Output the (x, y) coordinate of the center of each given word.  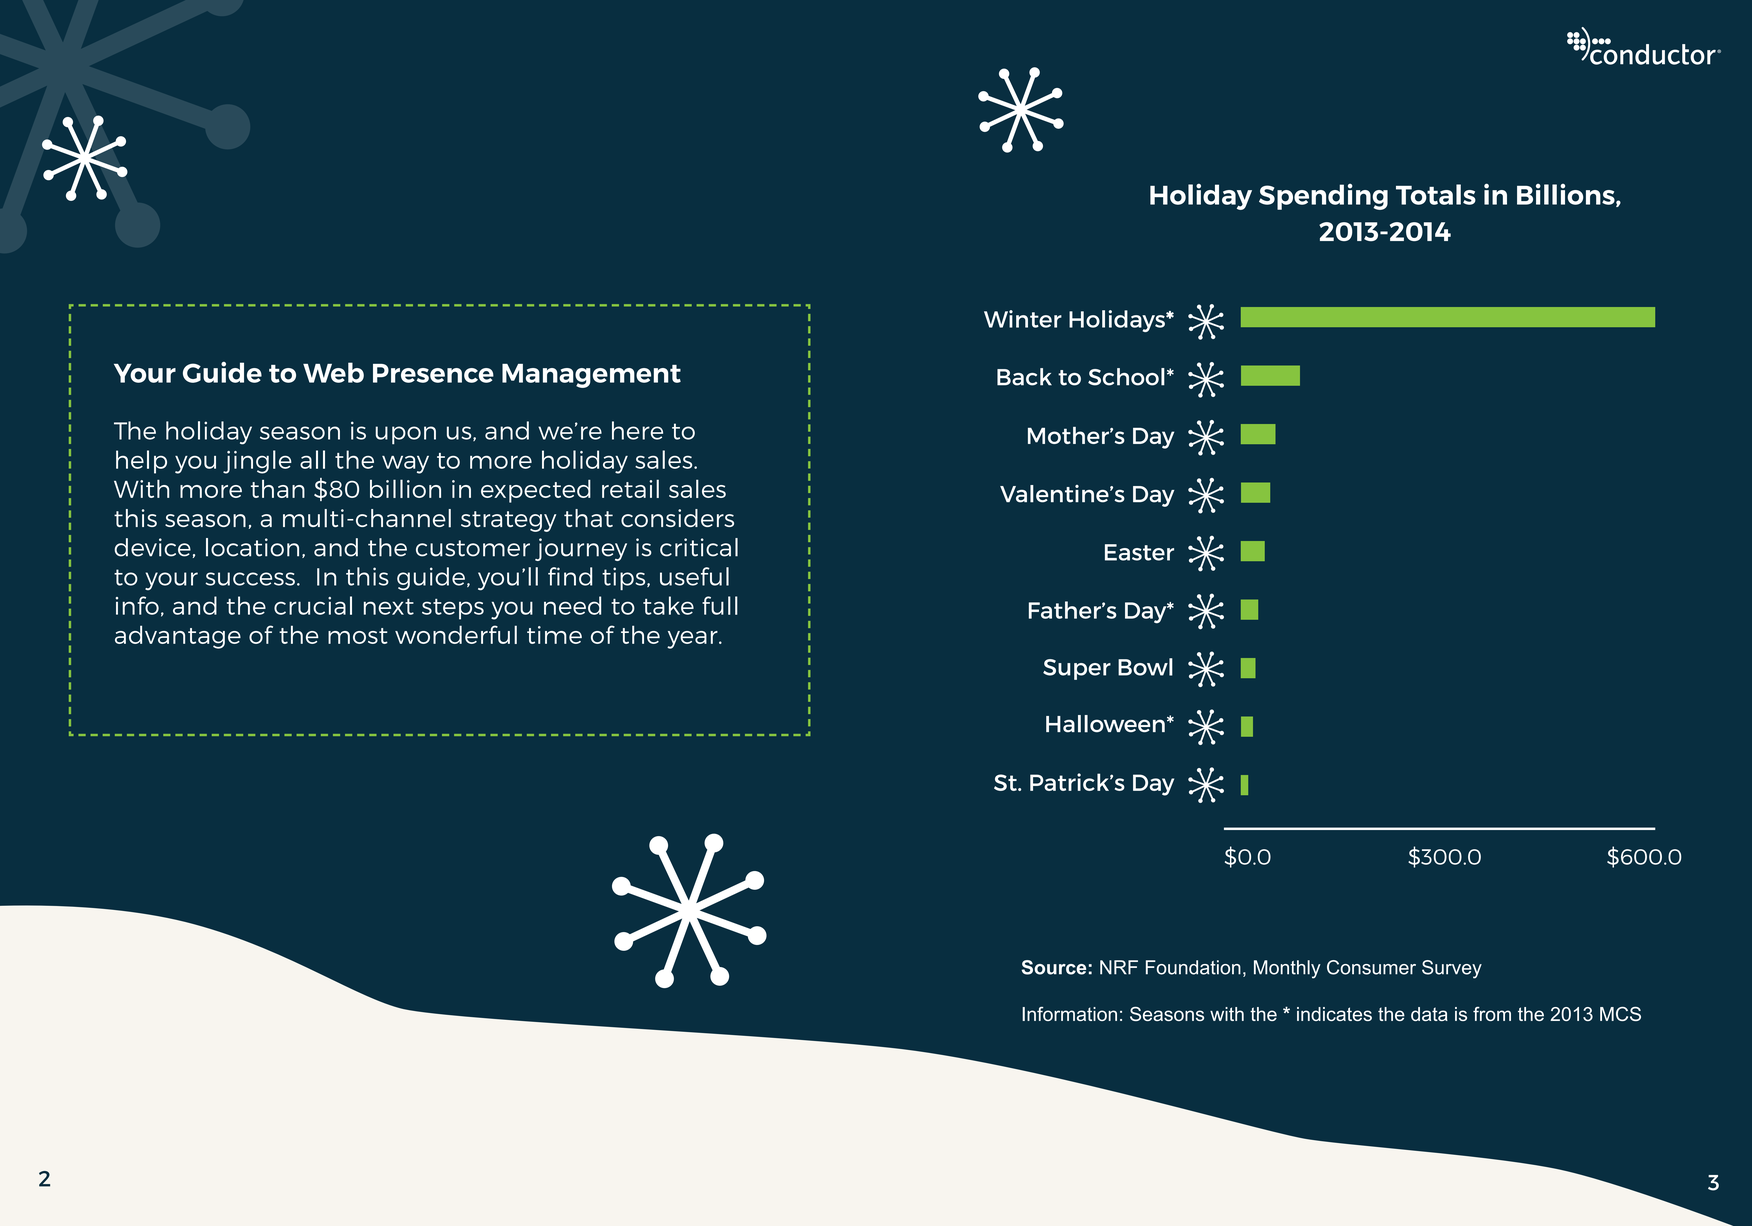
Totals (1436, 194)
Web (333, 372)
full (720, 605)
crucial (313, 605)
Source (1053, 967)
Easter (1139, 552)
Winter (1023, 319)
